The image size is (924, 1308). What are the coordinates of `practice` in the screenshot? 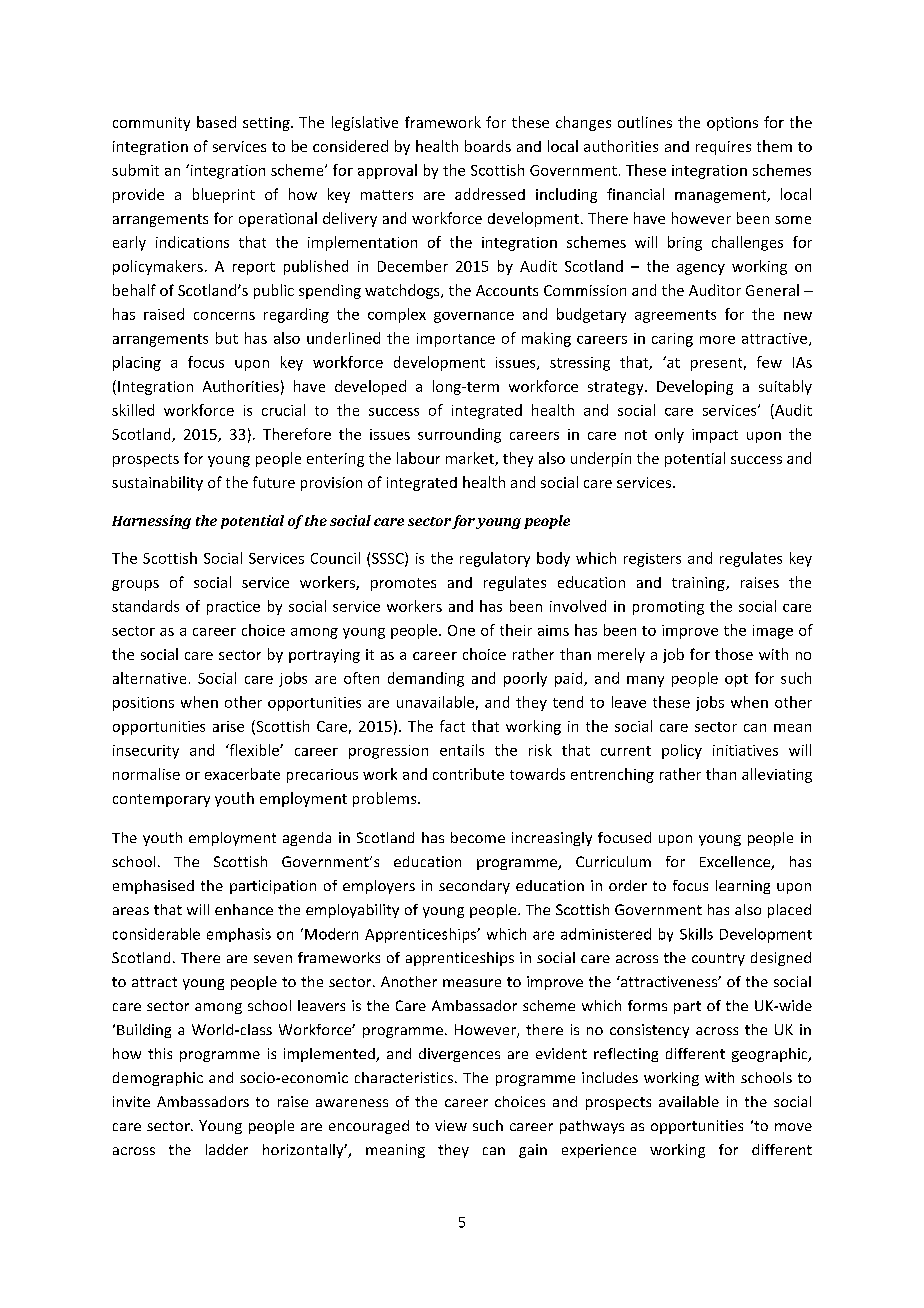 It's located at (233, 608).
